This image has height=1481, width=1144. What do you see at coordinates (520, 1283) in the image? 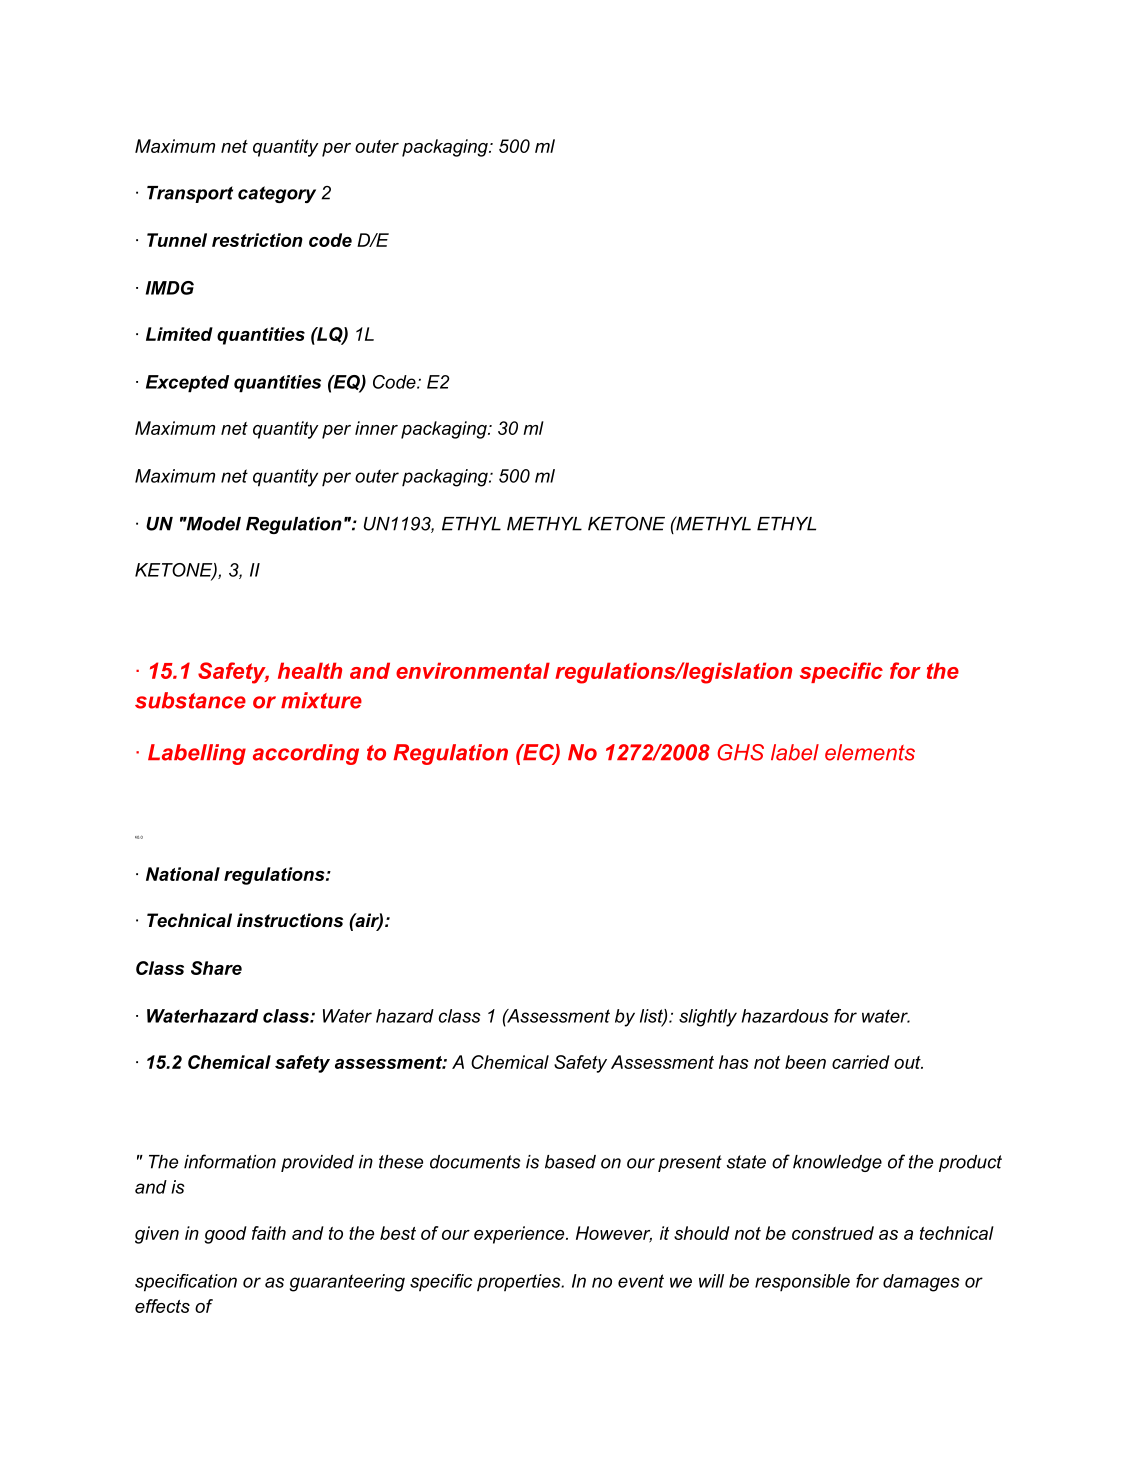
I see `properties` at bounding box center [520, 1283].
